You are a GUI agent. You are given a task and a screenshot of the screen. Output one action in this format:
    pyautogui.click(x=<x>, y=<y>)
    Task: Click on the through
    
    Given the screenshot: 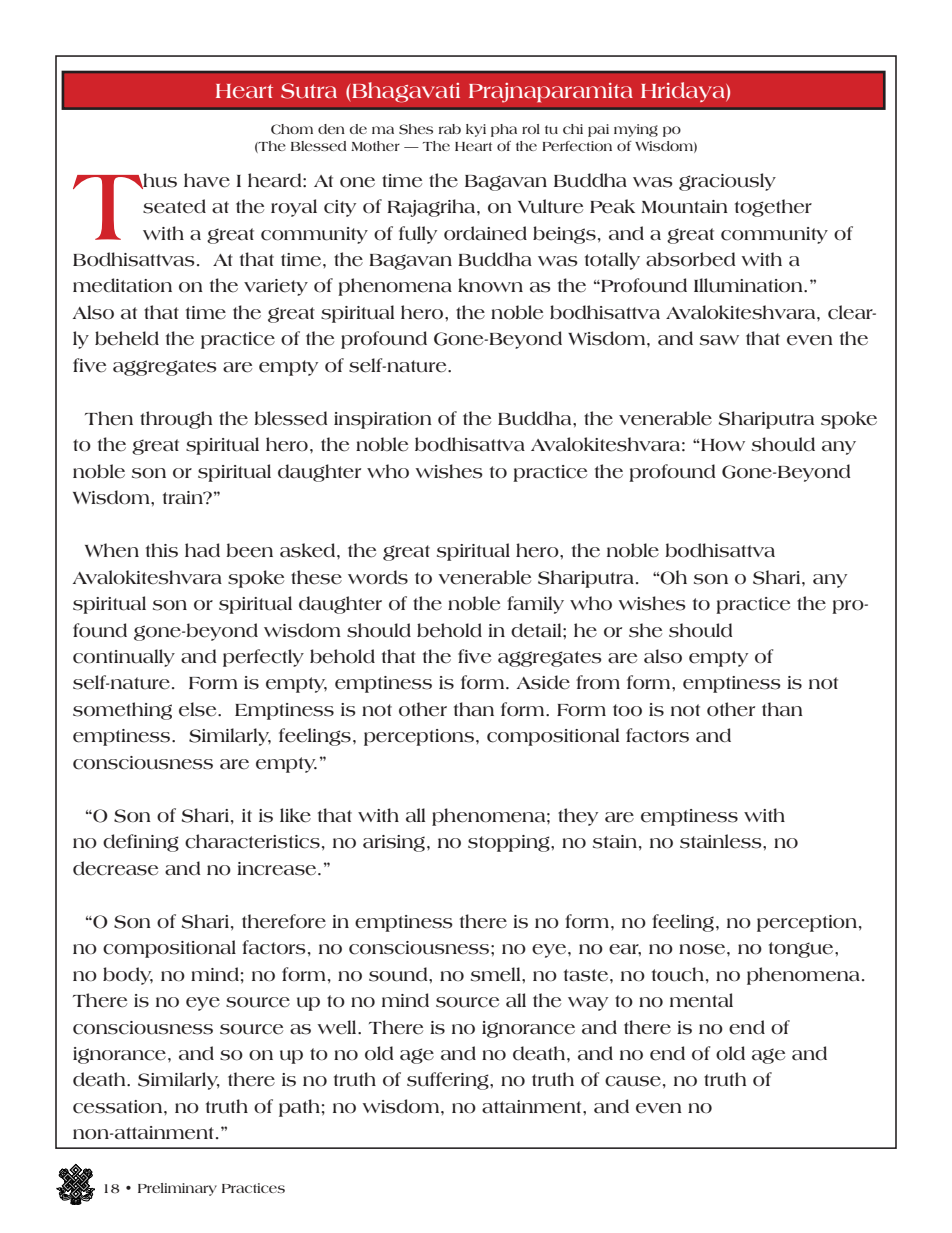 What is the action you would take?
    pyautogui.click(x=176, y=420)
